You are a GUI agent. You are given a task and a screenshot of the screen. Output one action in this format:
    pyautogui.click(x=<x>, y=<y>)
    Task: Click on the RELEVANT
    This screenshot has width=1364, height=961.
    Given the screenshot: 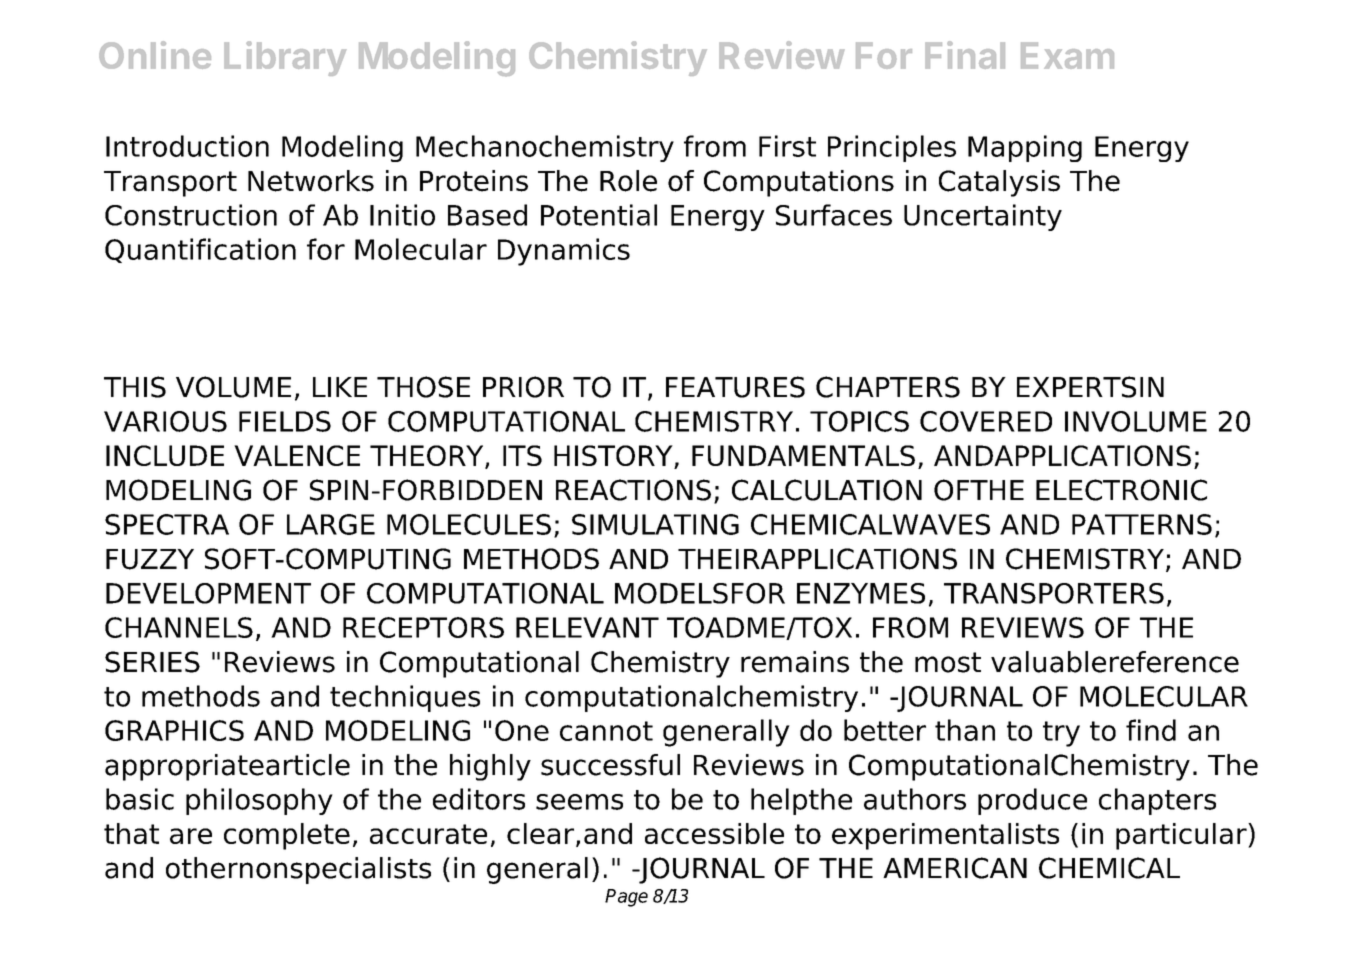 What is the action you would take?
    pyautogui.click(x=587, y=627)
